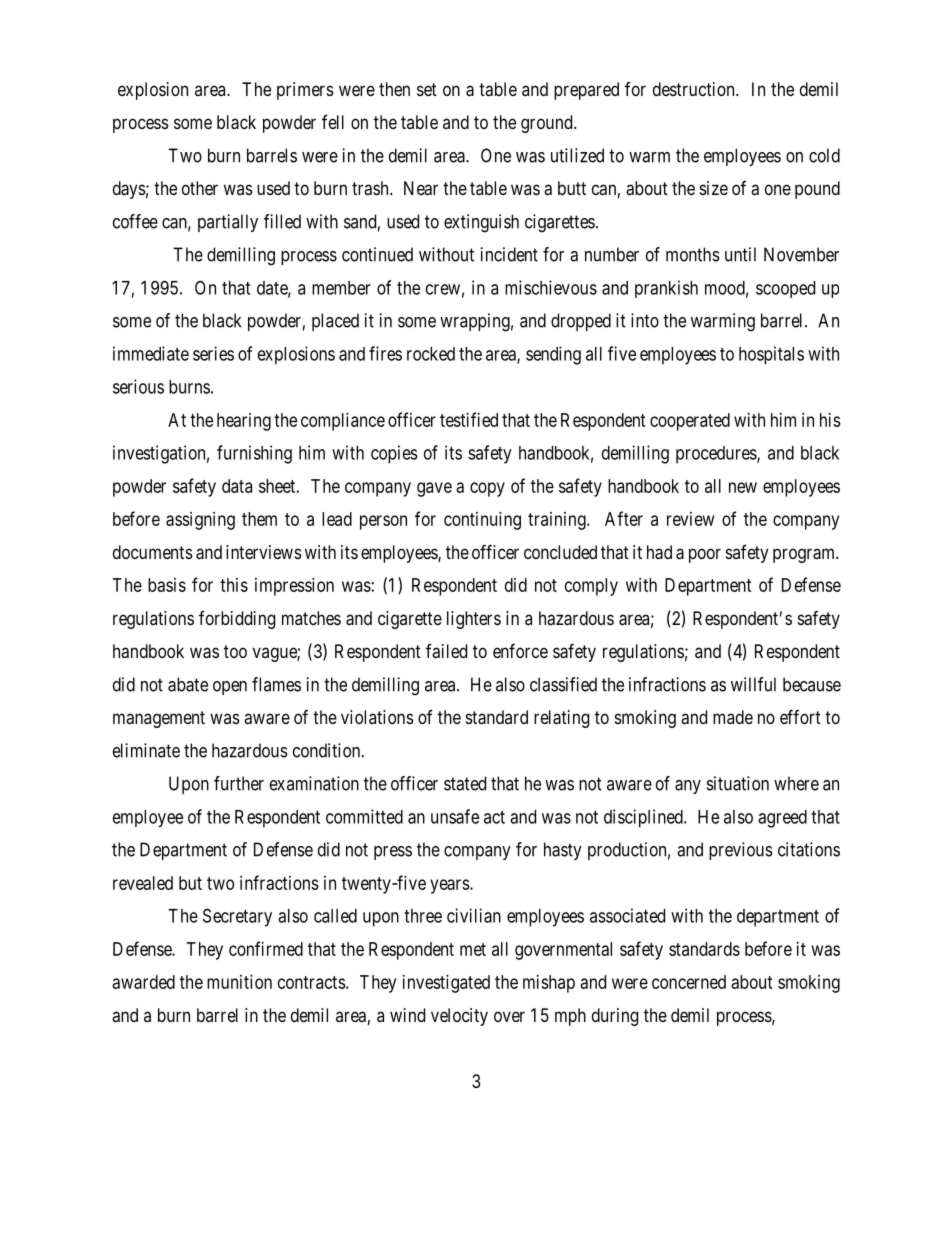 This screenshot has width=952, height=1233. Describe the element at coordinates (482, 521) in the screenshot. I see `continuing` at that location.
